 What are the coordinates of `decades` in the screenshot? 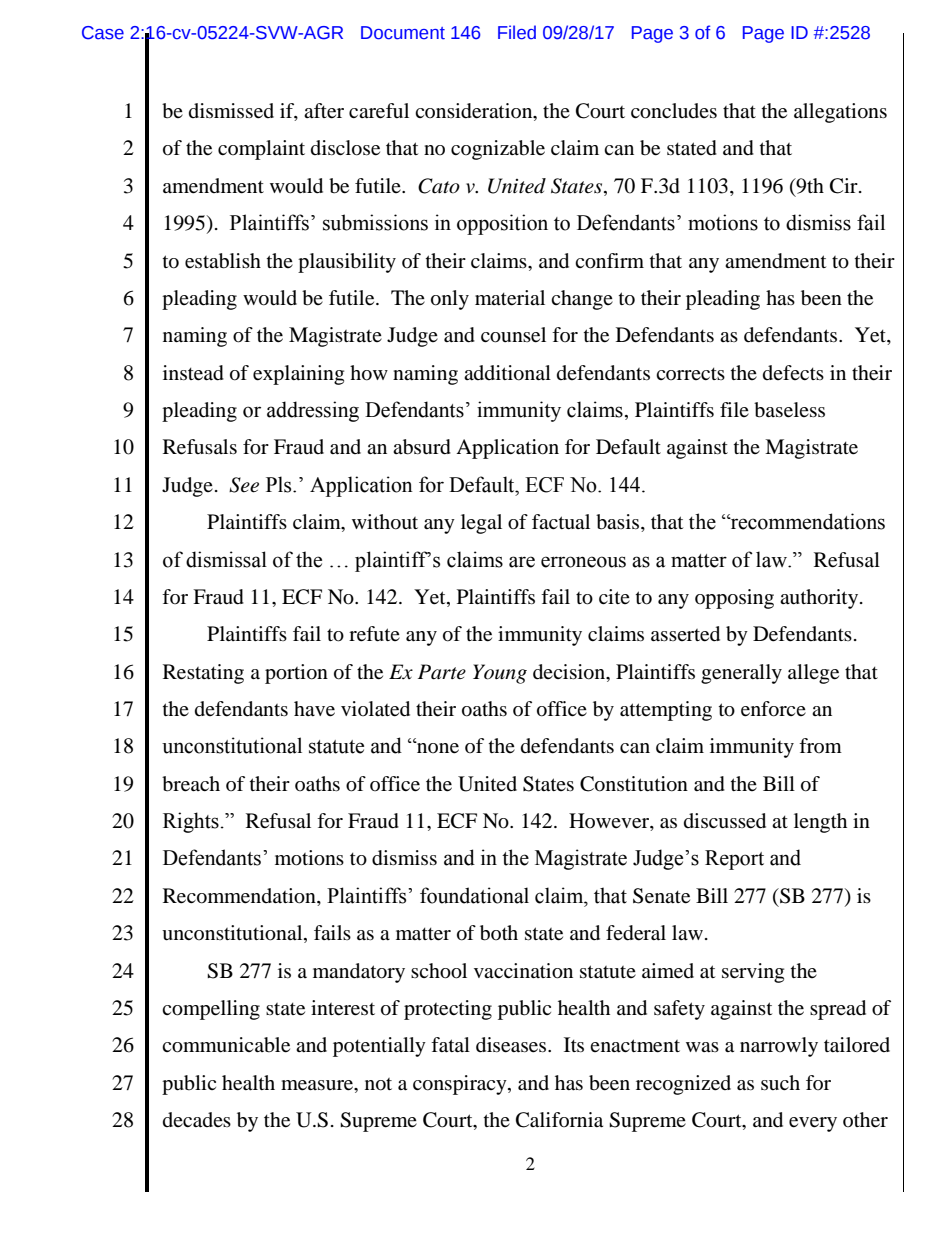 It's located at (197, 1120).
